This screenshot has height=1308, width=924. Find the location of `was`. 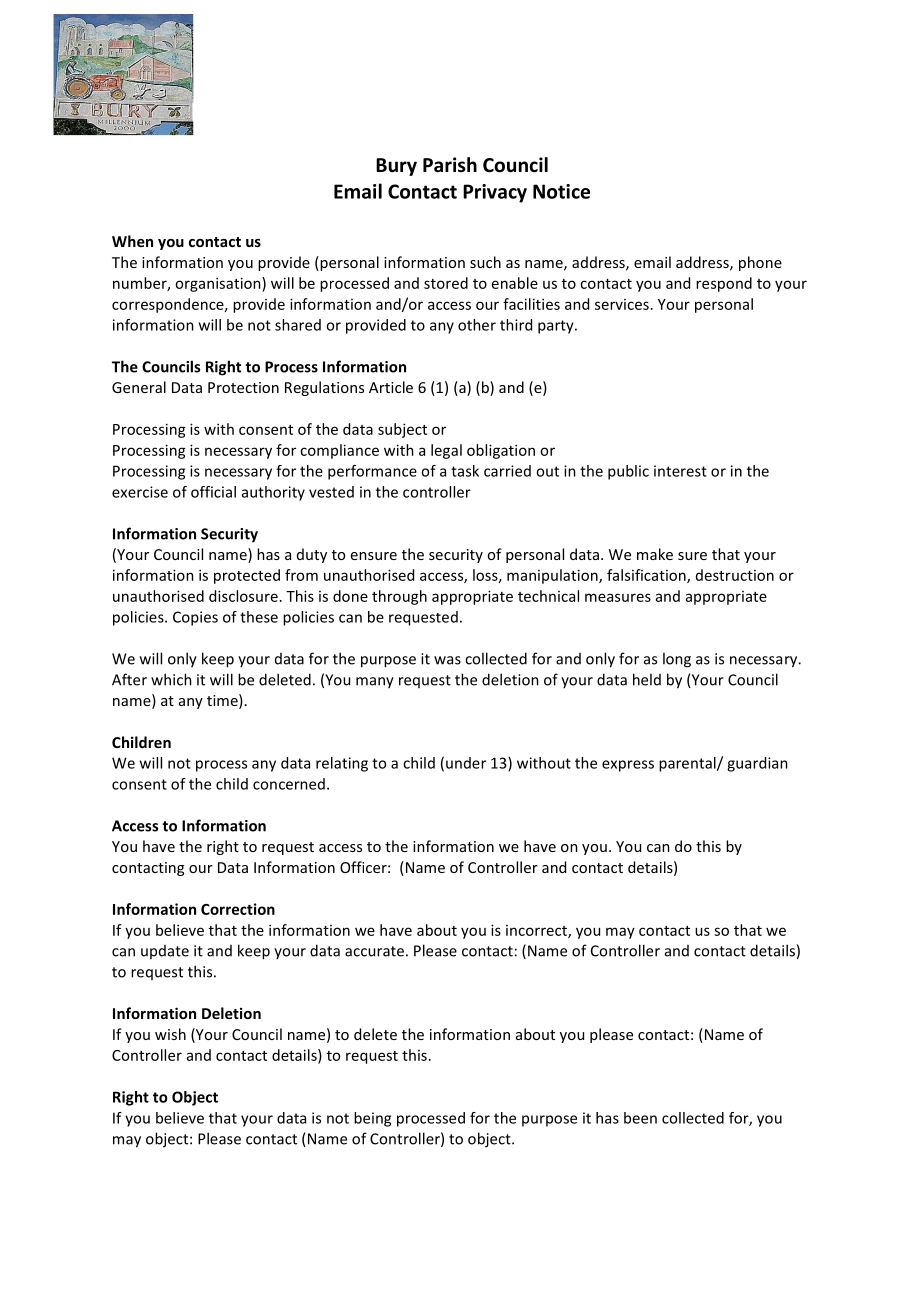

was is located at coordinates (447, 660).
